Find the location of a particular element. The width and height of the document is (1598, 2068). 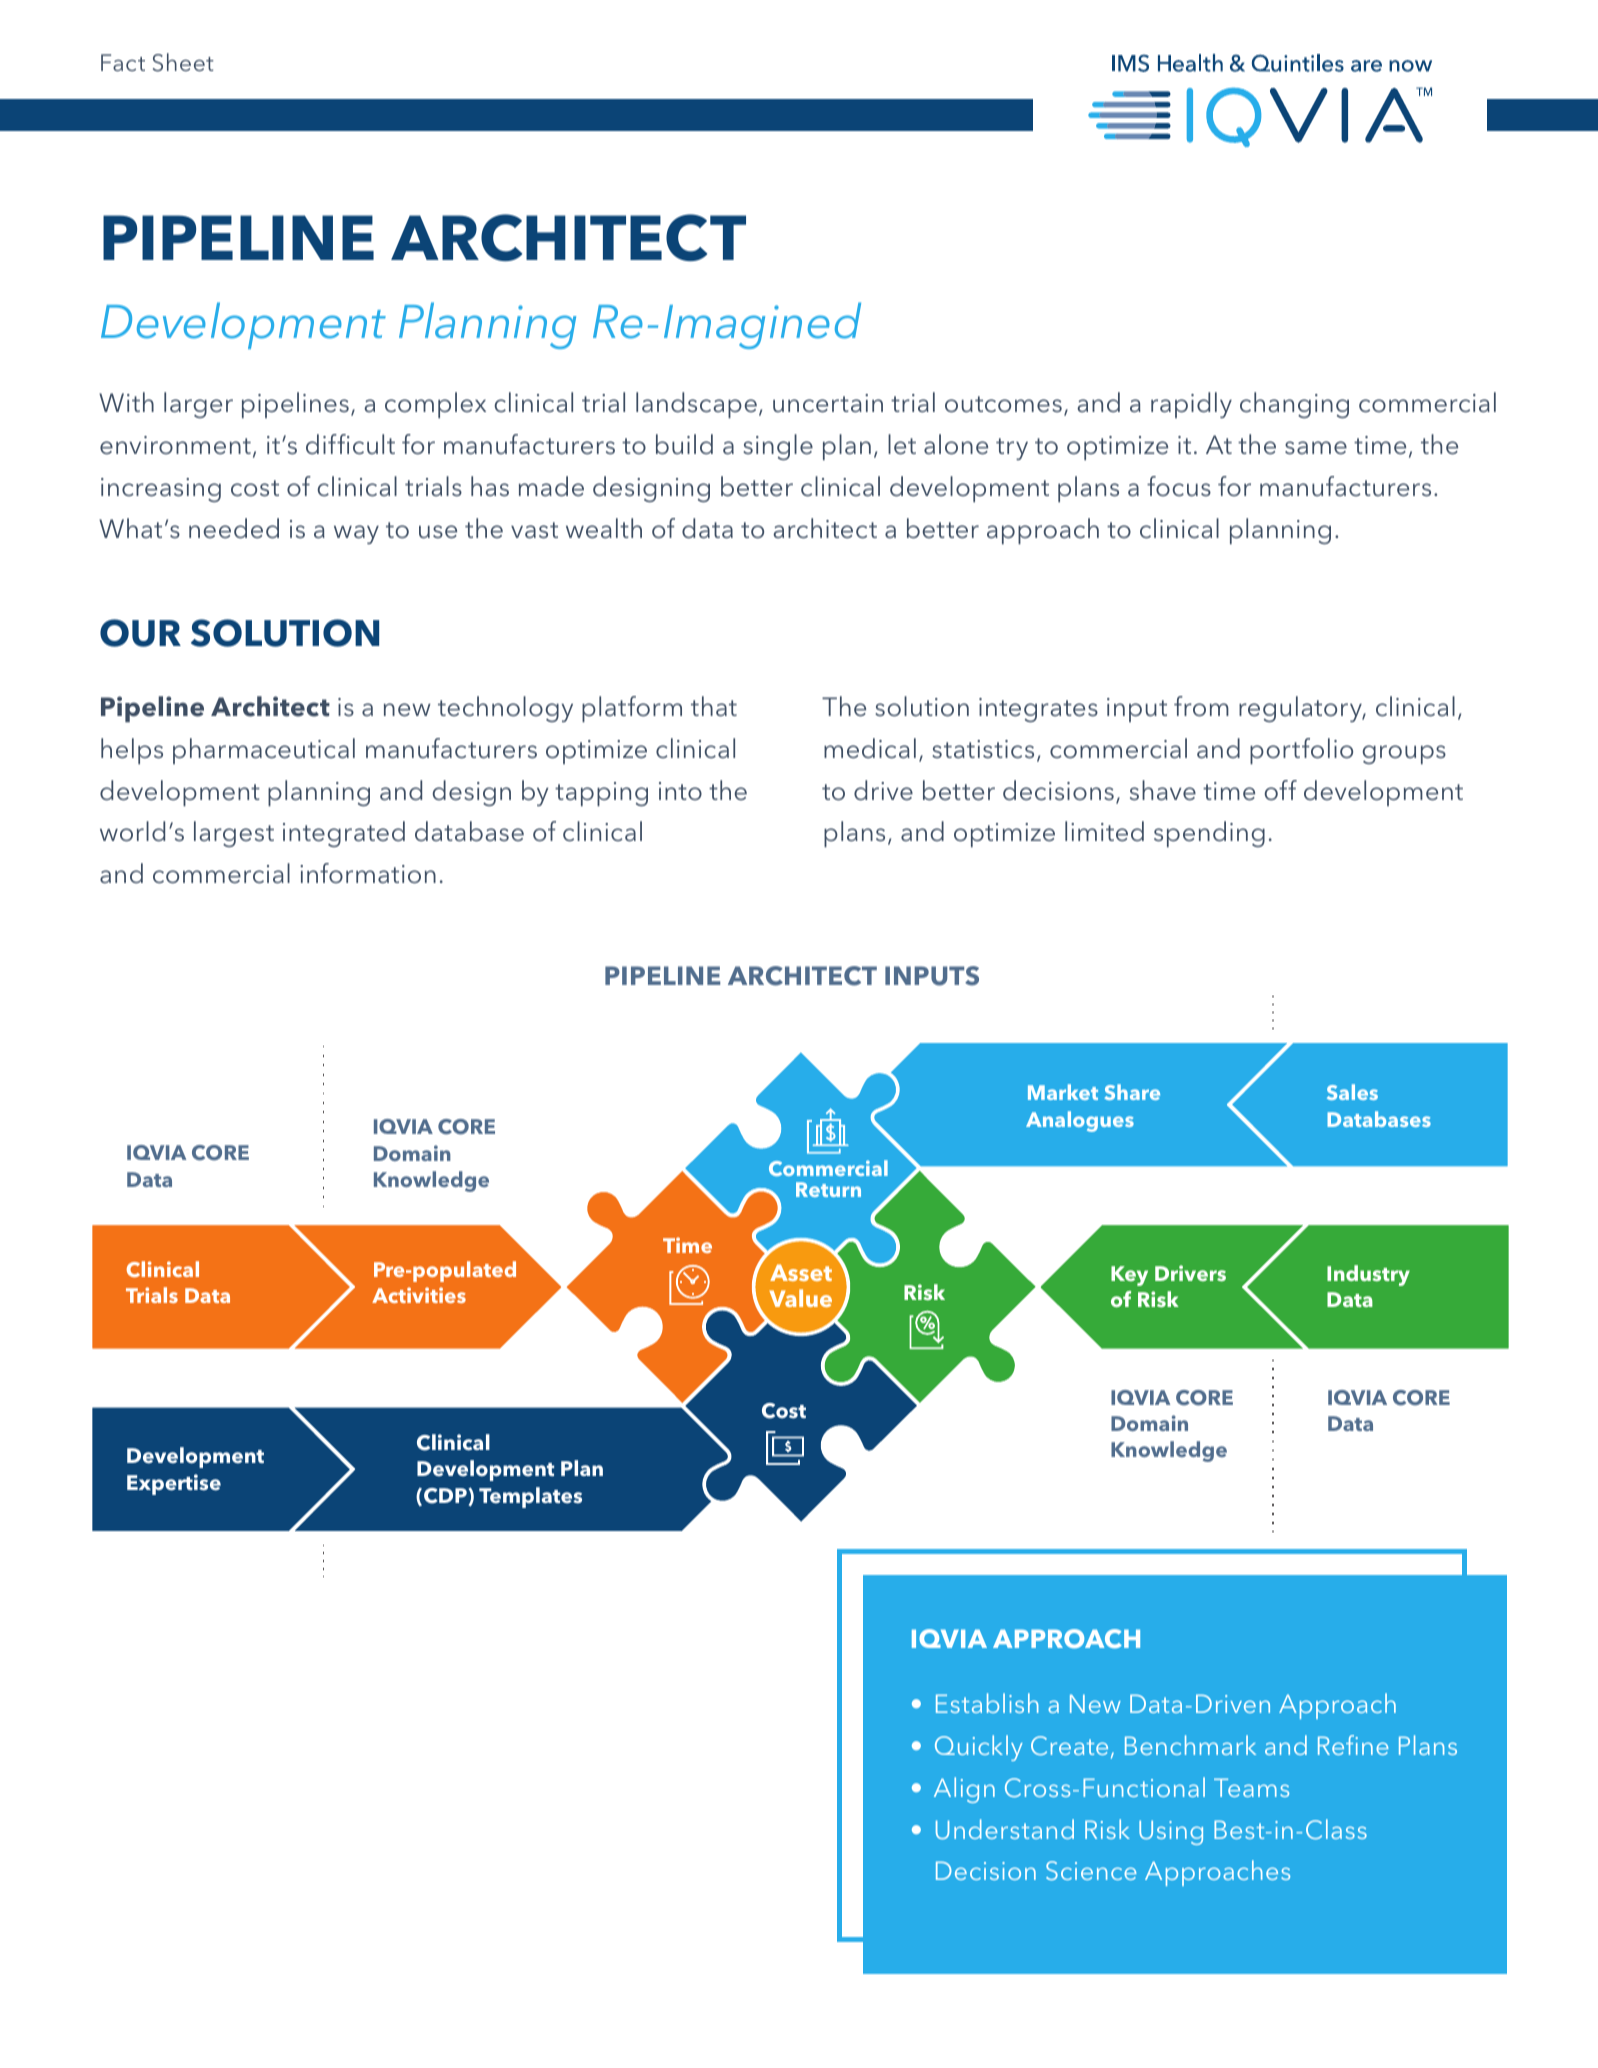

Industry is located at coordinates (1368, 1275).
